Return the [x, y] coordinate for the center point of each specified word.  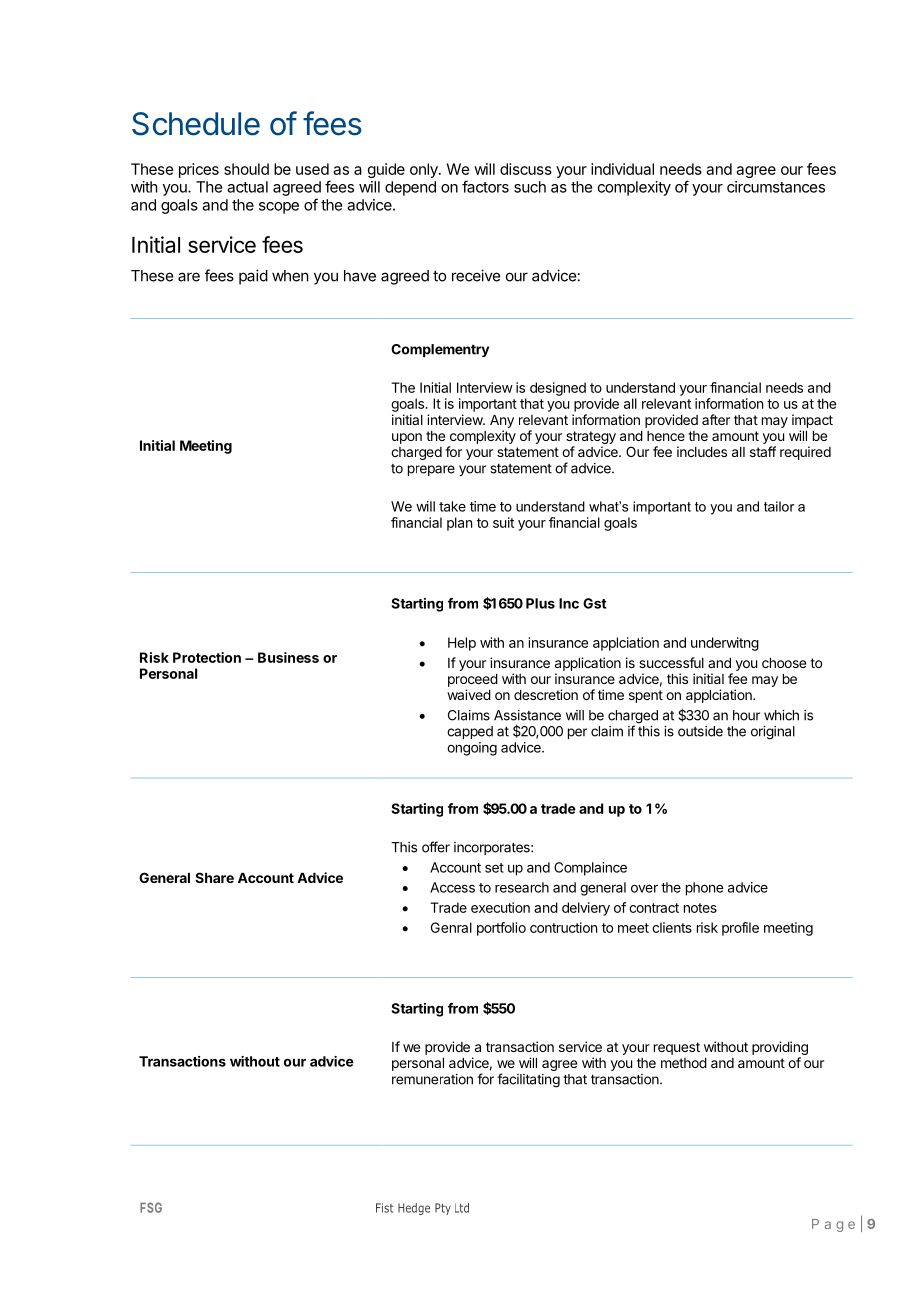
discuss [526, 169]
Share [214, 877]
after [716, 419]
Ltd [462, 1208]
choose [784, 663]
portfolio [501, 929]
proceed [473, 680]
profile [740, 929]
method [684, 1063]
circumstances [776, 187]
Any [502, 421]
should [246, 169]
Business [288, 657]
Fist [384, 1208]
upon [407, 438]
